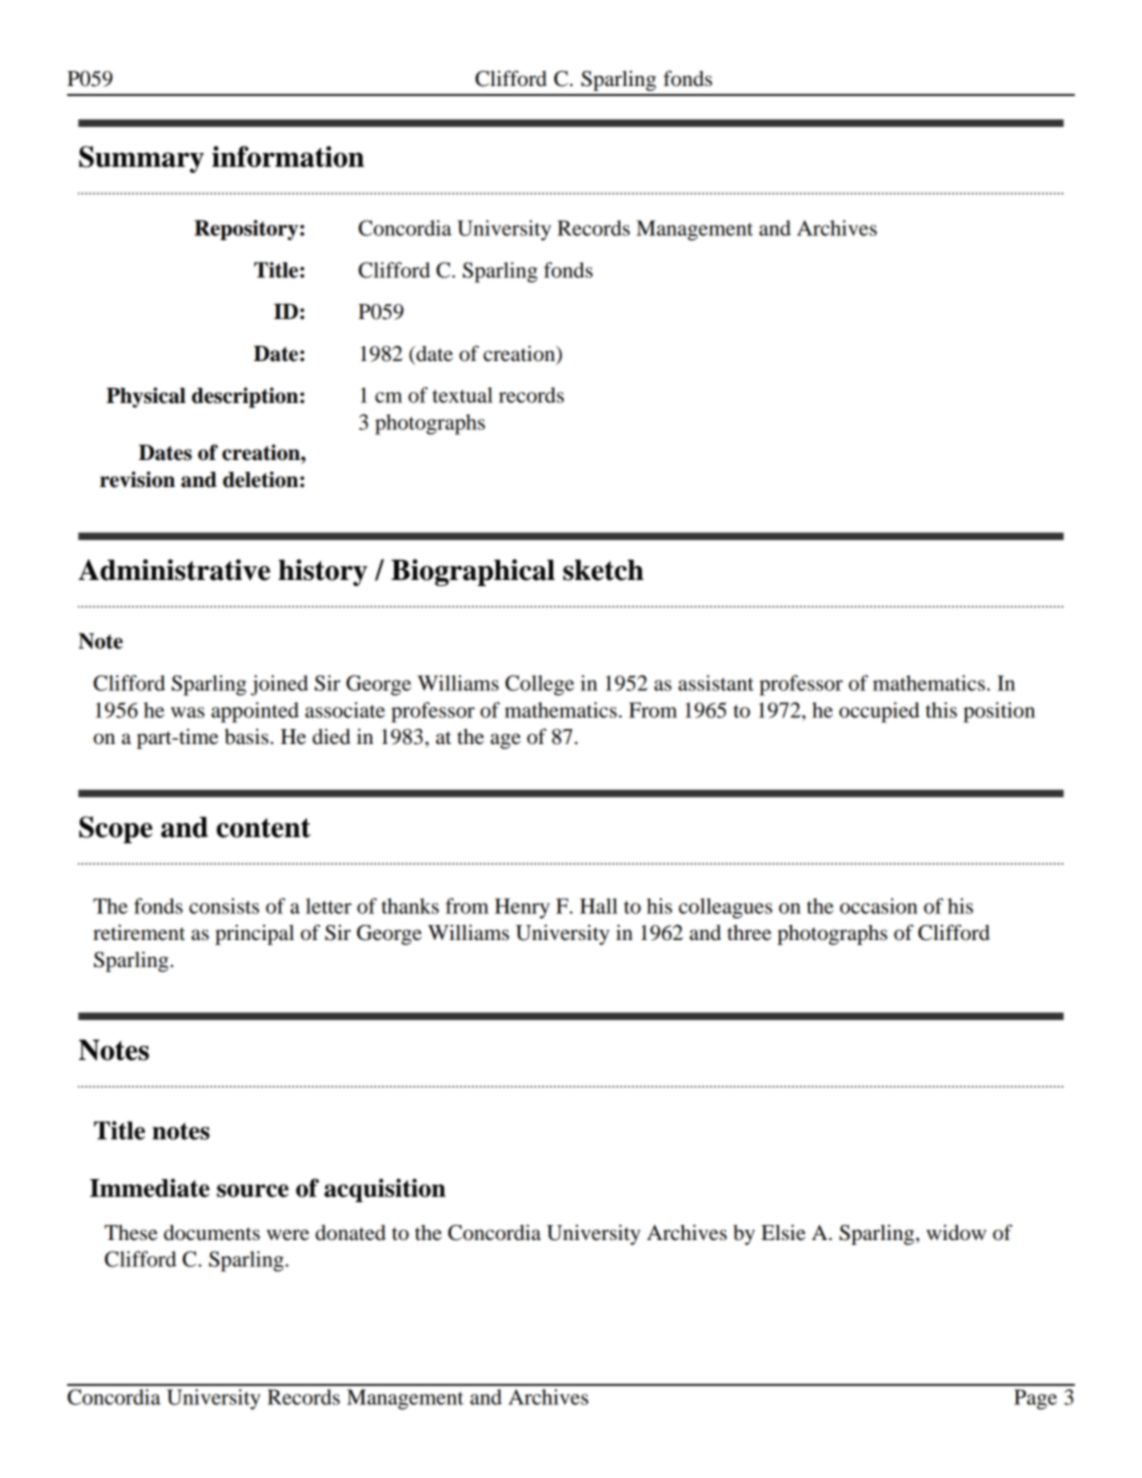 This screenshot has width=1142, height=1478. What do you see at coordinates (473, 572) in the screenshot?
I see `Biographical` at bounding box center [473, 572].
